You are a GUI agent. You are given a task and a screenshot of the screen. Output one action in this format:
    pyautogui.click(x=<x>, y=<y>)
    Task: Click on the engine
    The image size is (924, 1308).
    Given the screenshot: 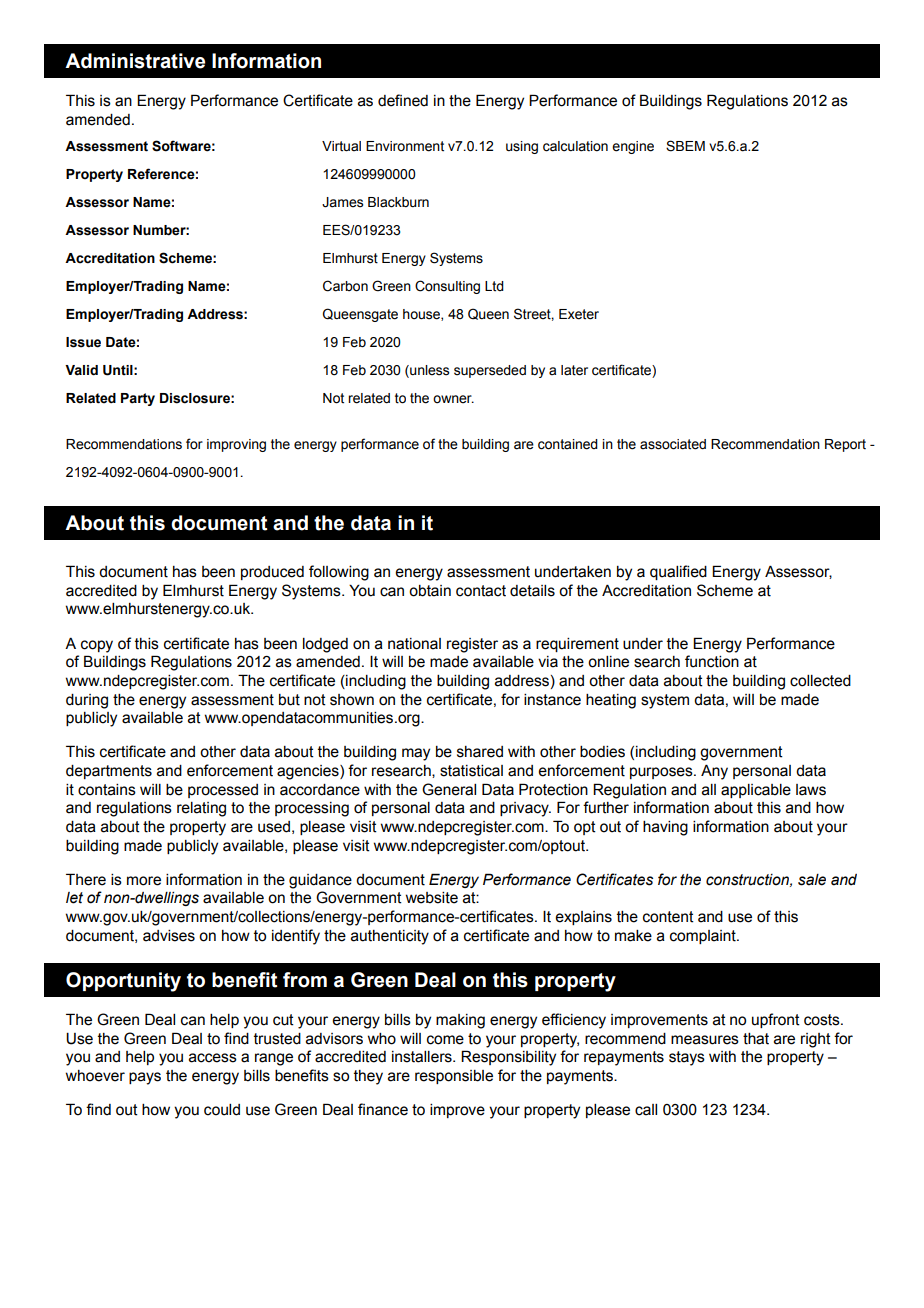 What is the action you would take?
    pyautogui.click(x=633, y=147)
